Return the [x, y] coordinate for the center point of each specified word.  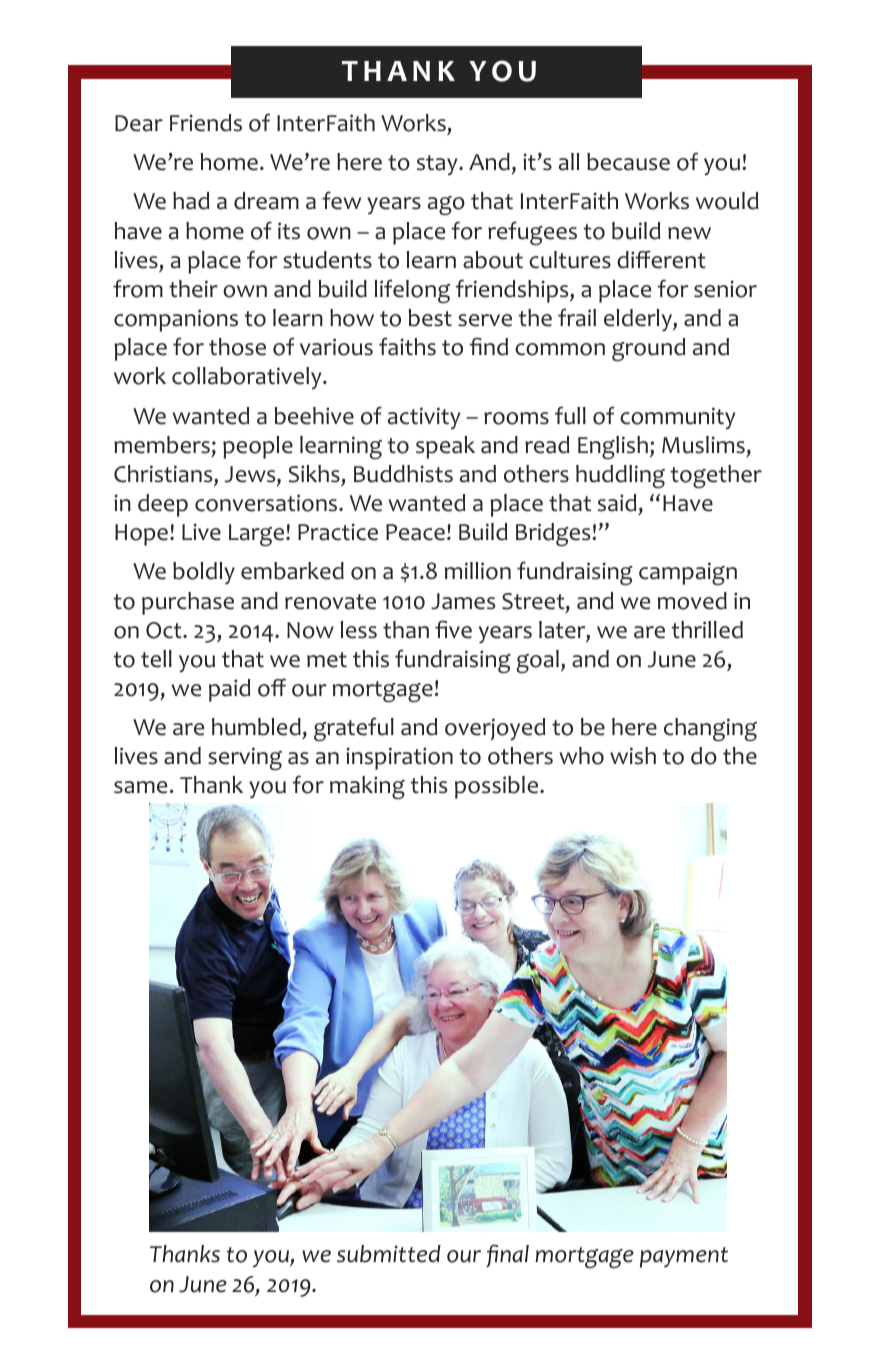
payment [684, 1257]
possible [496, 787]
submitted [389, 1254]
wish [633, 756]
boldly [204, 573]
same [140, 787]
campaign [688, 573]
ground [648, 350]
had [191, 201]
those [237, 347]
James [463, 601]
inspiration [399, 758]
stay [438, 165]
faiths [407, 346]
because [628, 162]
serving [245, 758]
